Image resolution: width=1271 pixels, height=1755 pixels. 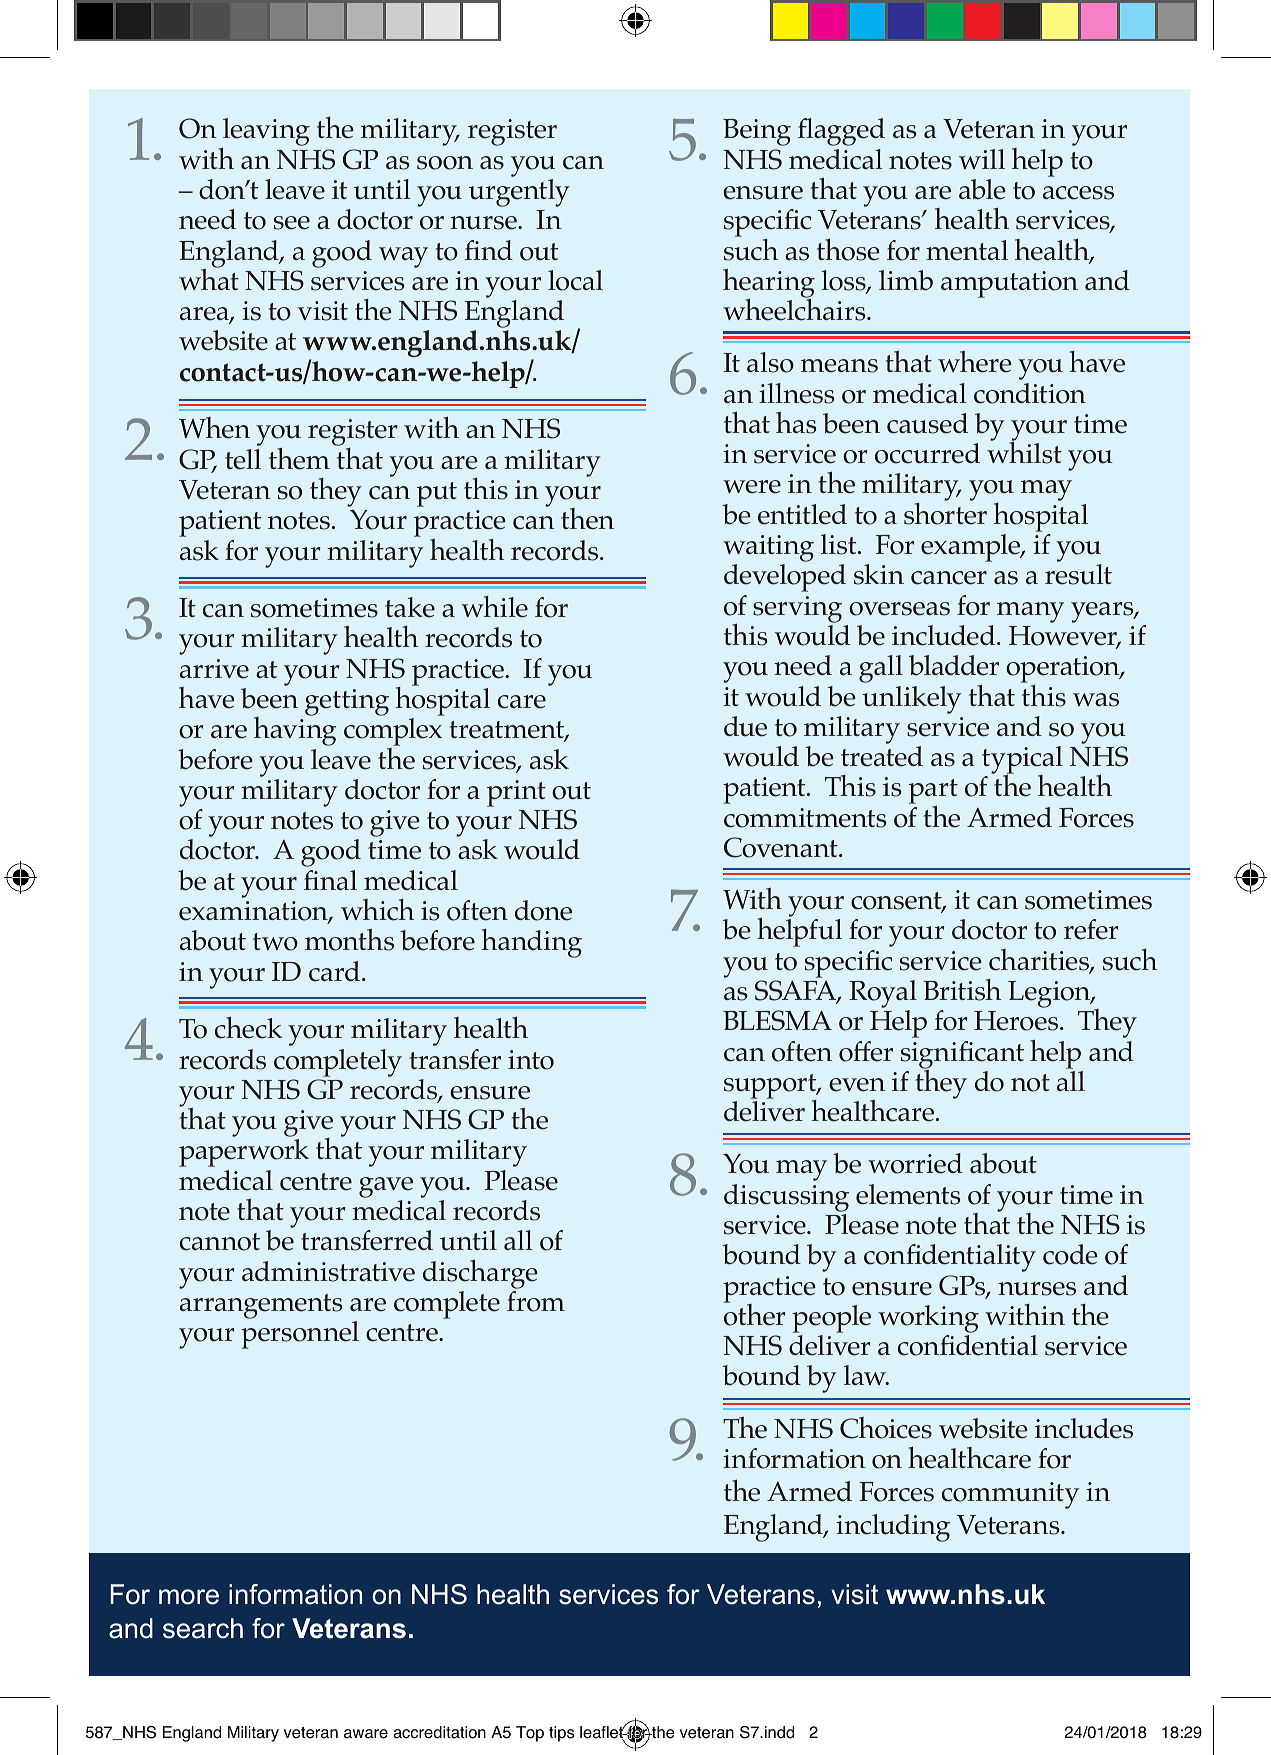 I want to click on able, so click(x=982, y=189).
